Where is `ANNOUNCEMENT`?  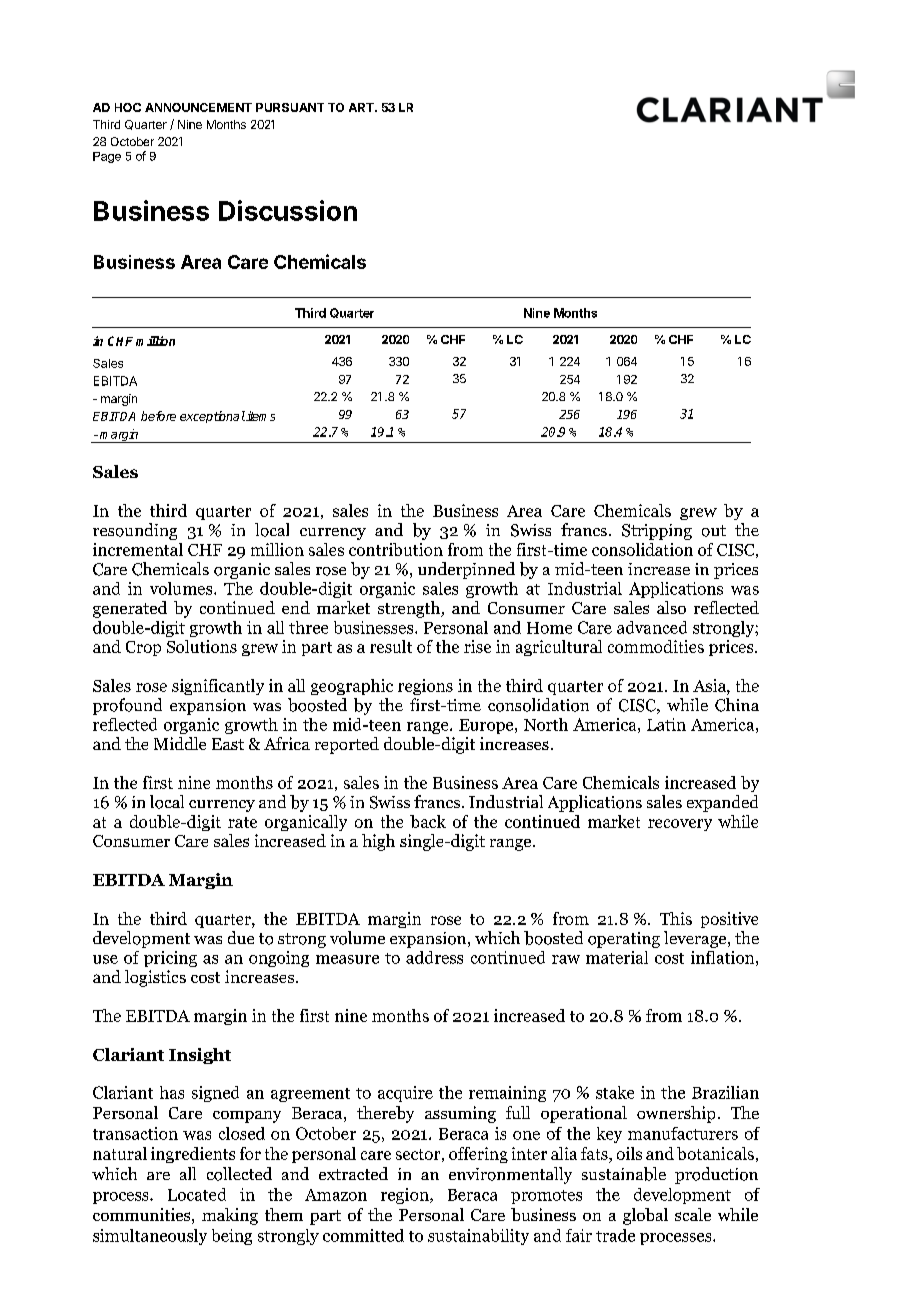 ANNOUNCEMENT is located at coordinates (198, 107).
